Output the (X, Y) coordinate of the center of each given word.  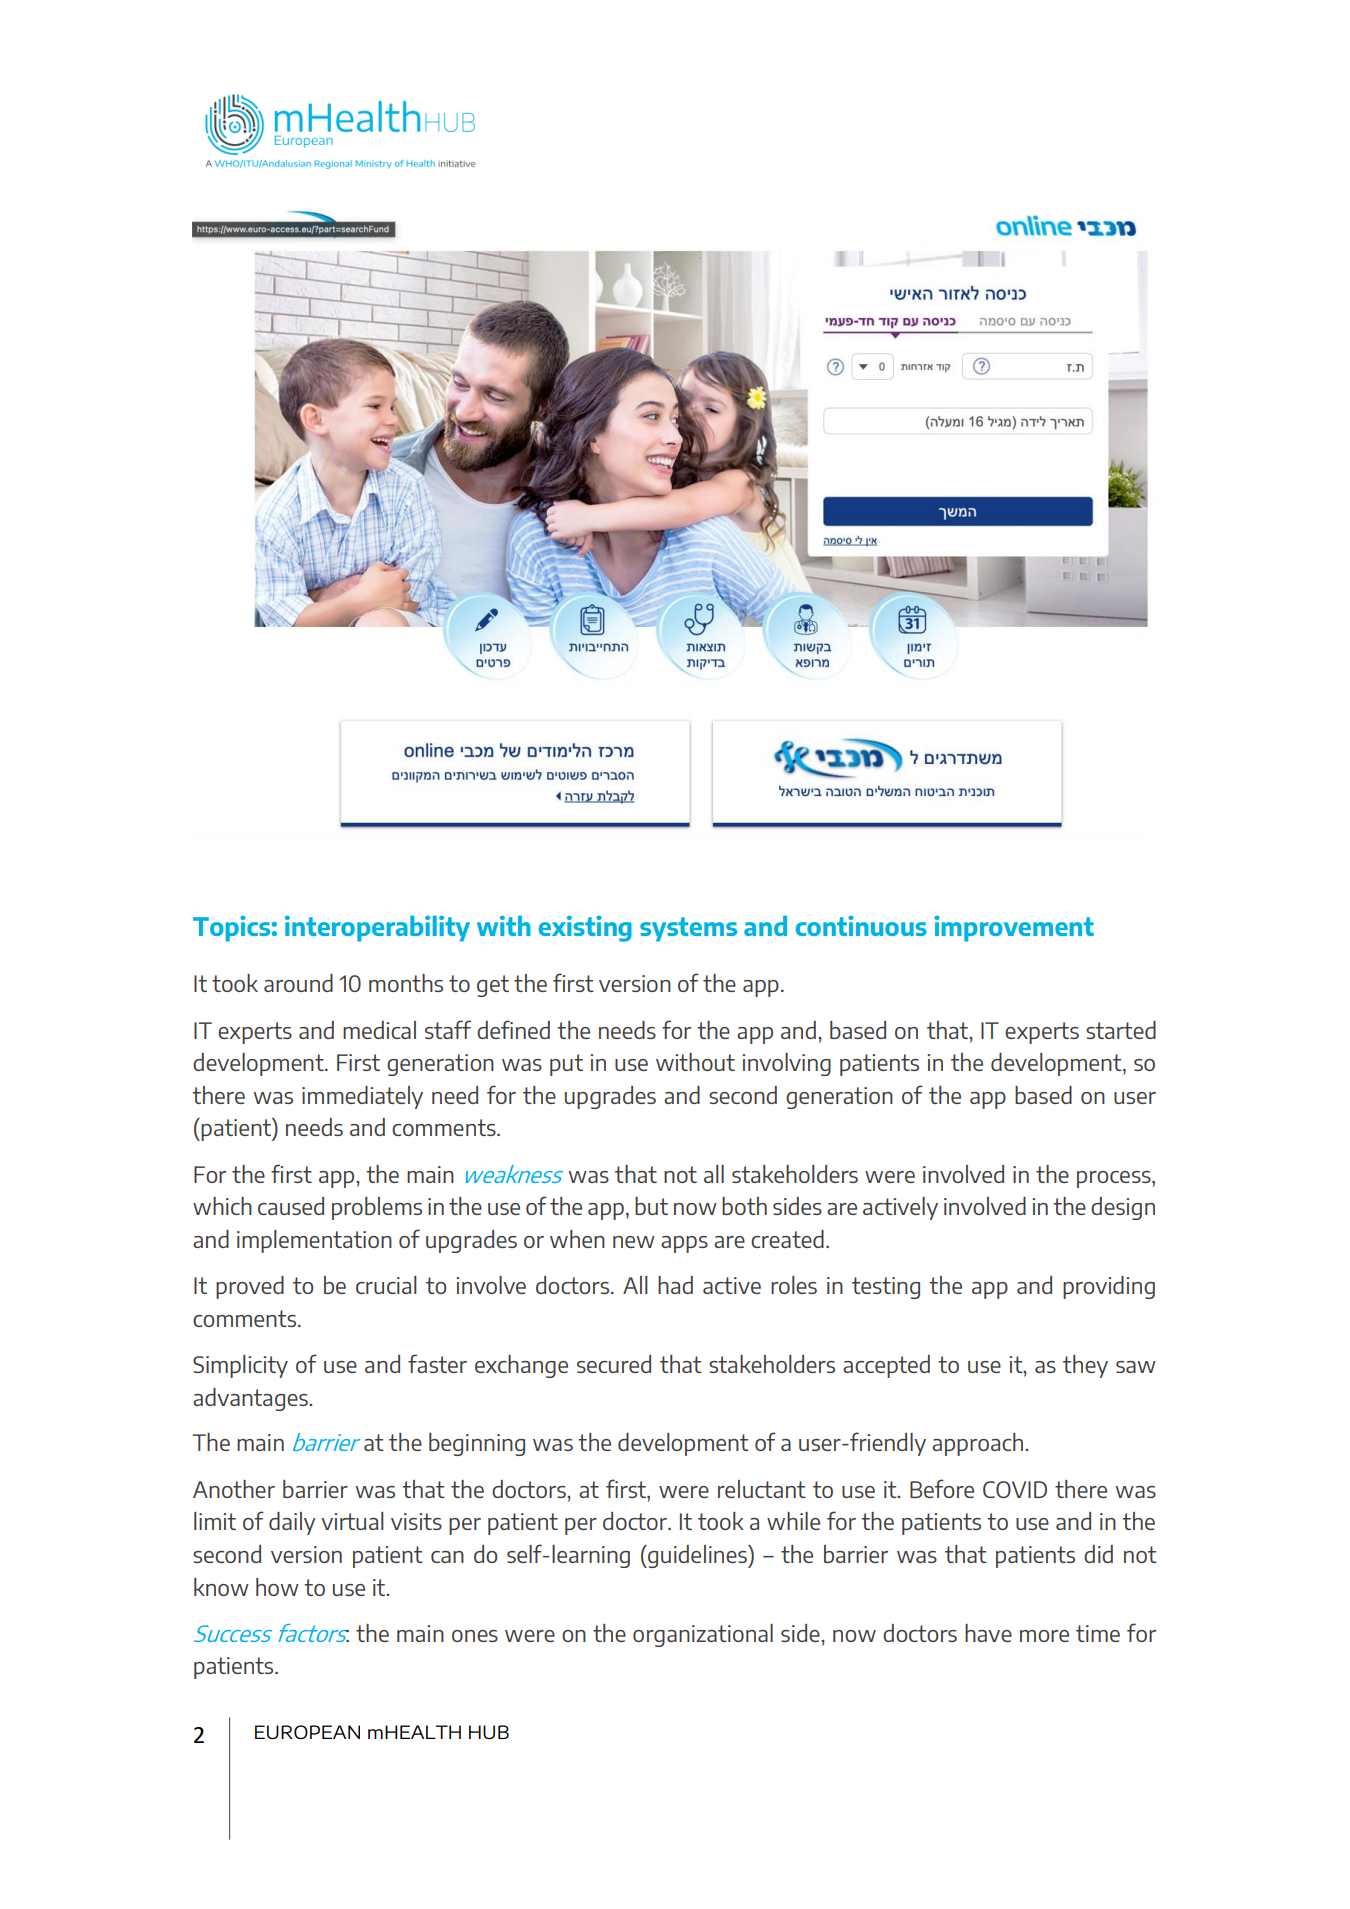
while (793, 1521)
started (1121, 1030)
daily (292, 1523)
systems (688, 929)
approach (979, 1444)
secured (614, 1364)
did (1098, 1554)
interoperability (377, 929)
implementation (314, 1241)
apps (684, 1244)
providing (1109, 1287)
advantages (251, 1399)
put (566, 1065)
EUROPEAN (307, 1732)
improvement (1014, 929)
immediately (362, 1097)
